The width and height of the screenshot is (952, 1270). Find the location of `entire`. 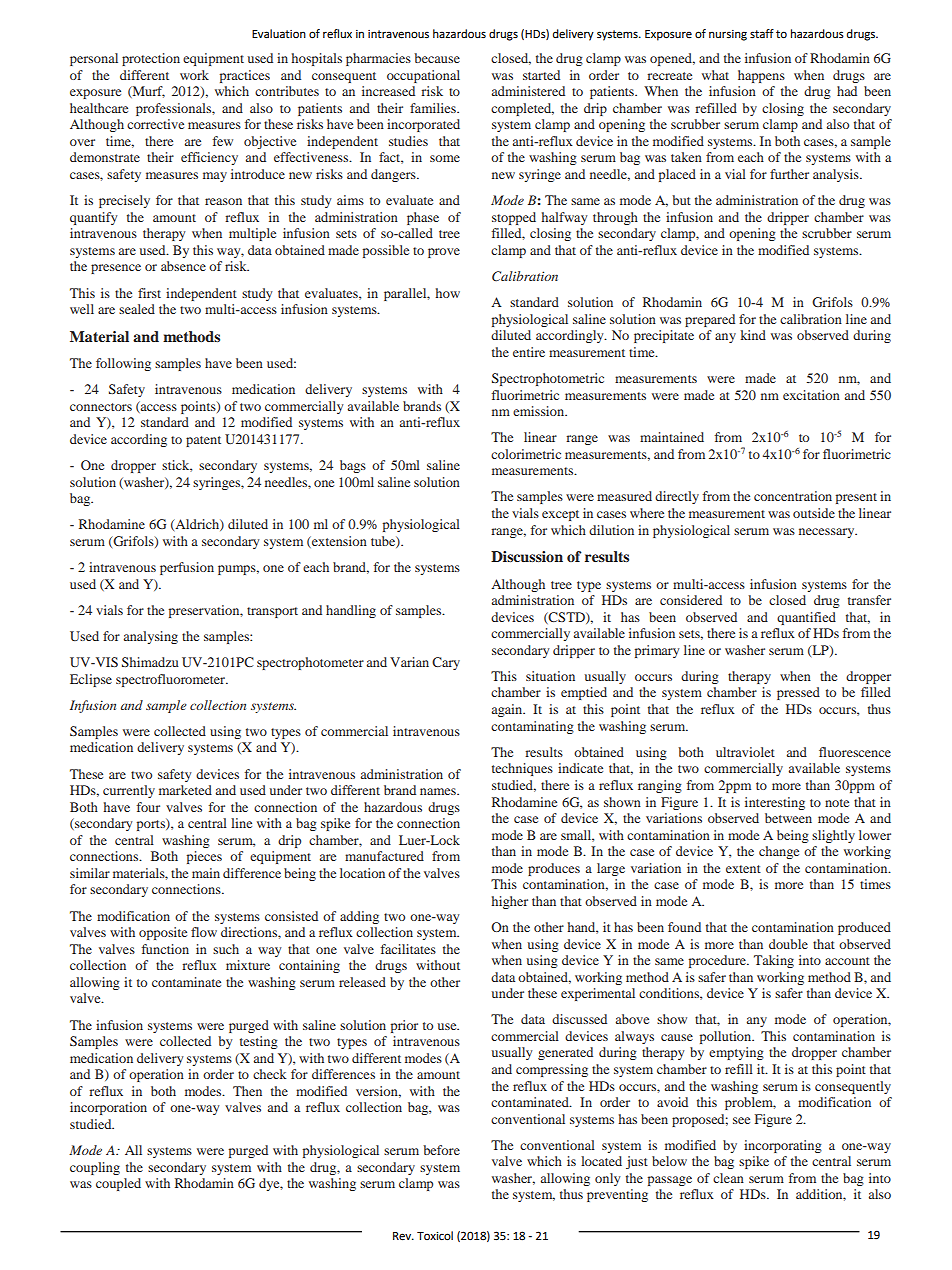

entire is located at coordinates (529, 352).
